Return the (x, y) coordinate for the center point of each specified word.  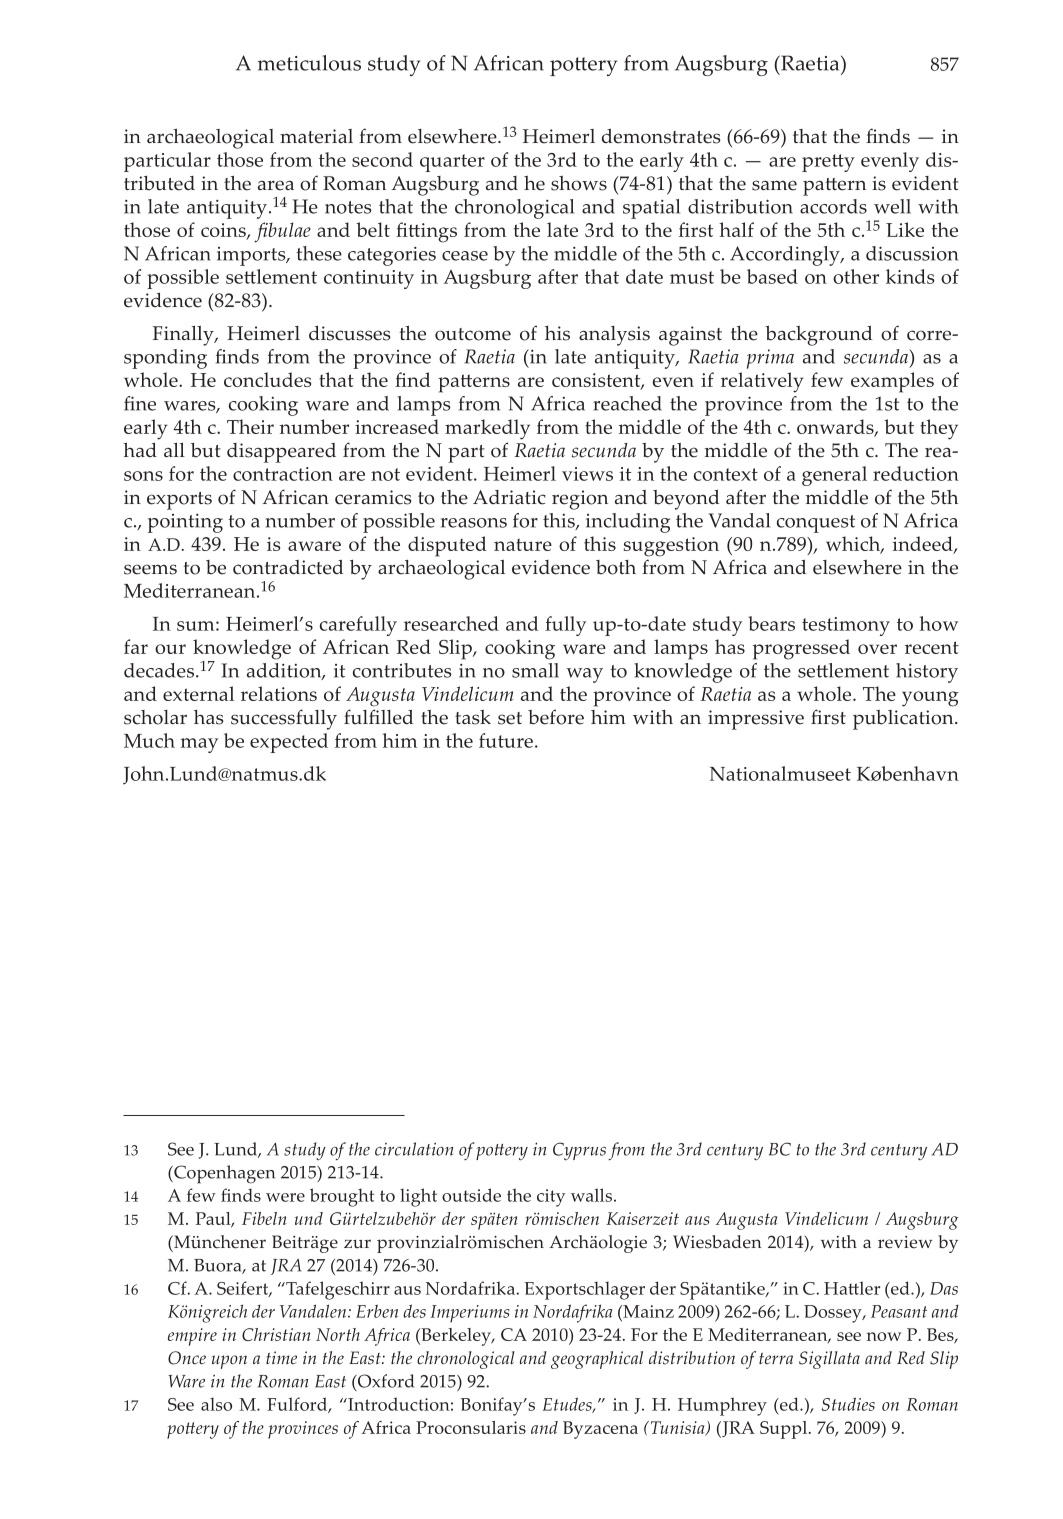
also (216, 1404)
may (199, 745)
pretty (828, 163)
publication (904, 720)
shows (579, 183)
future (506, 740)
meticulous (309, 63)
